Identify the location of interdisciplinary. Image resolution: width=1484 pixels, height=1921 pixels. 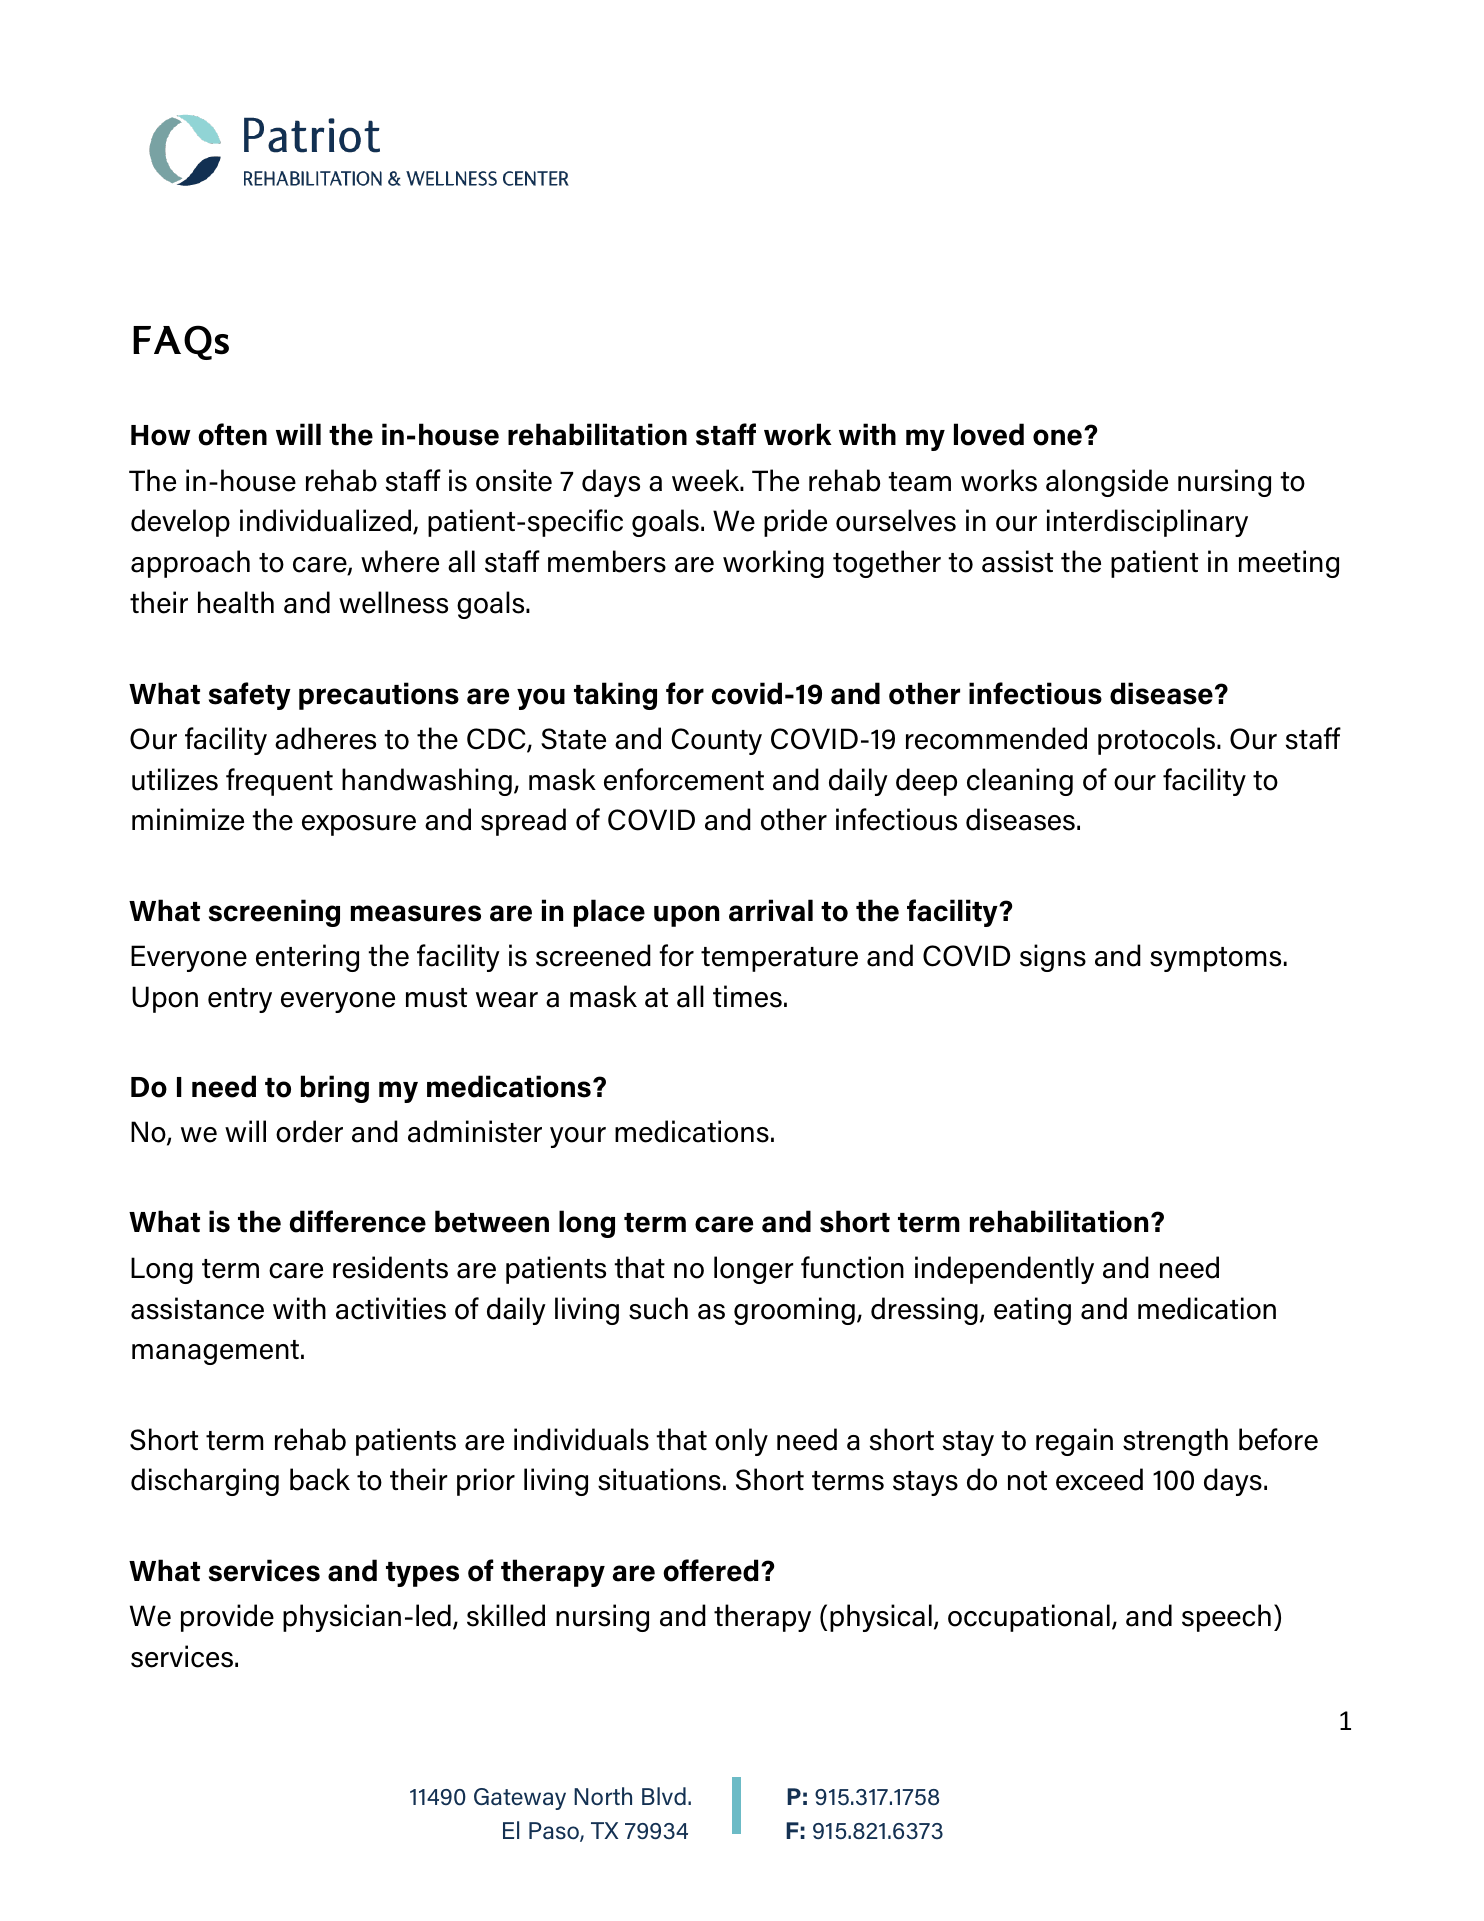
(1147, 523).
